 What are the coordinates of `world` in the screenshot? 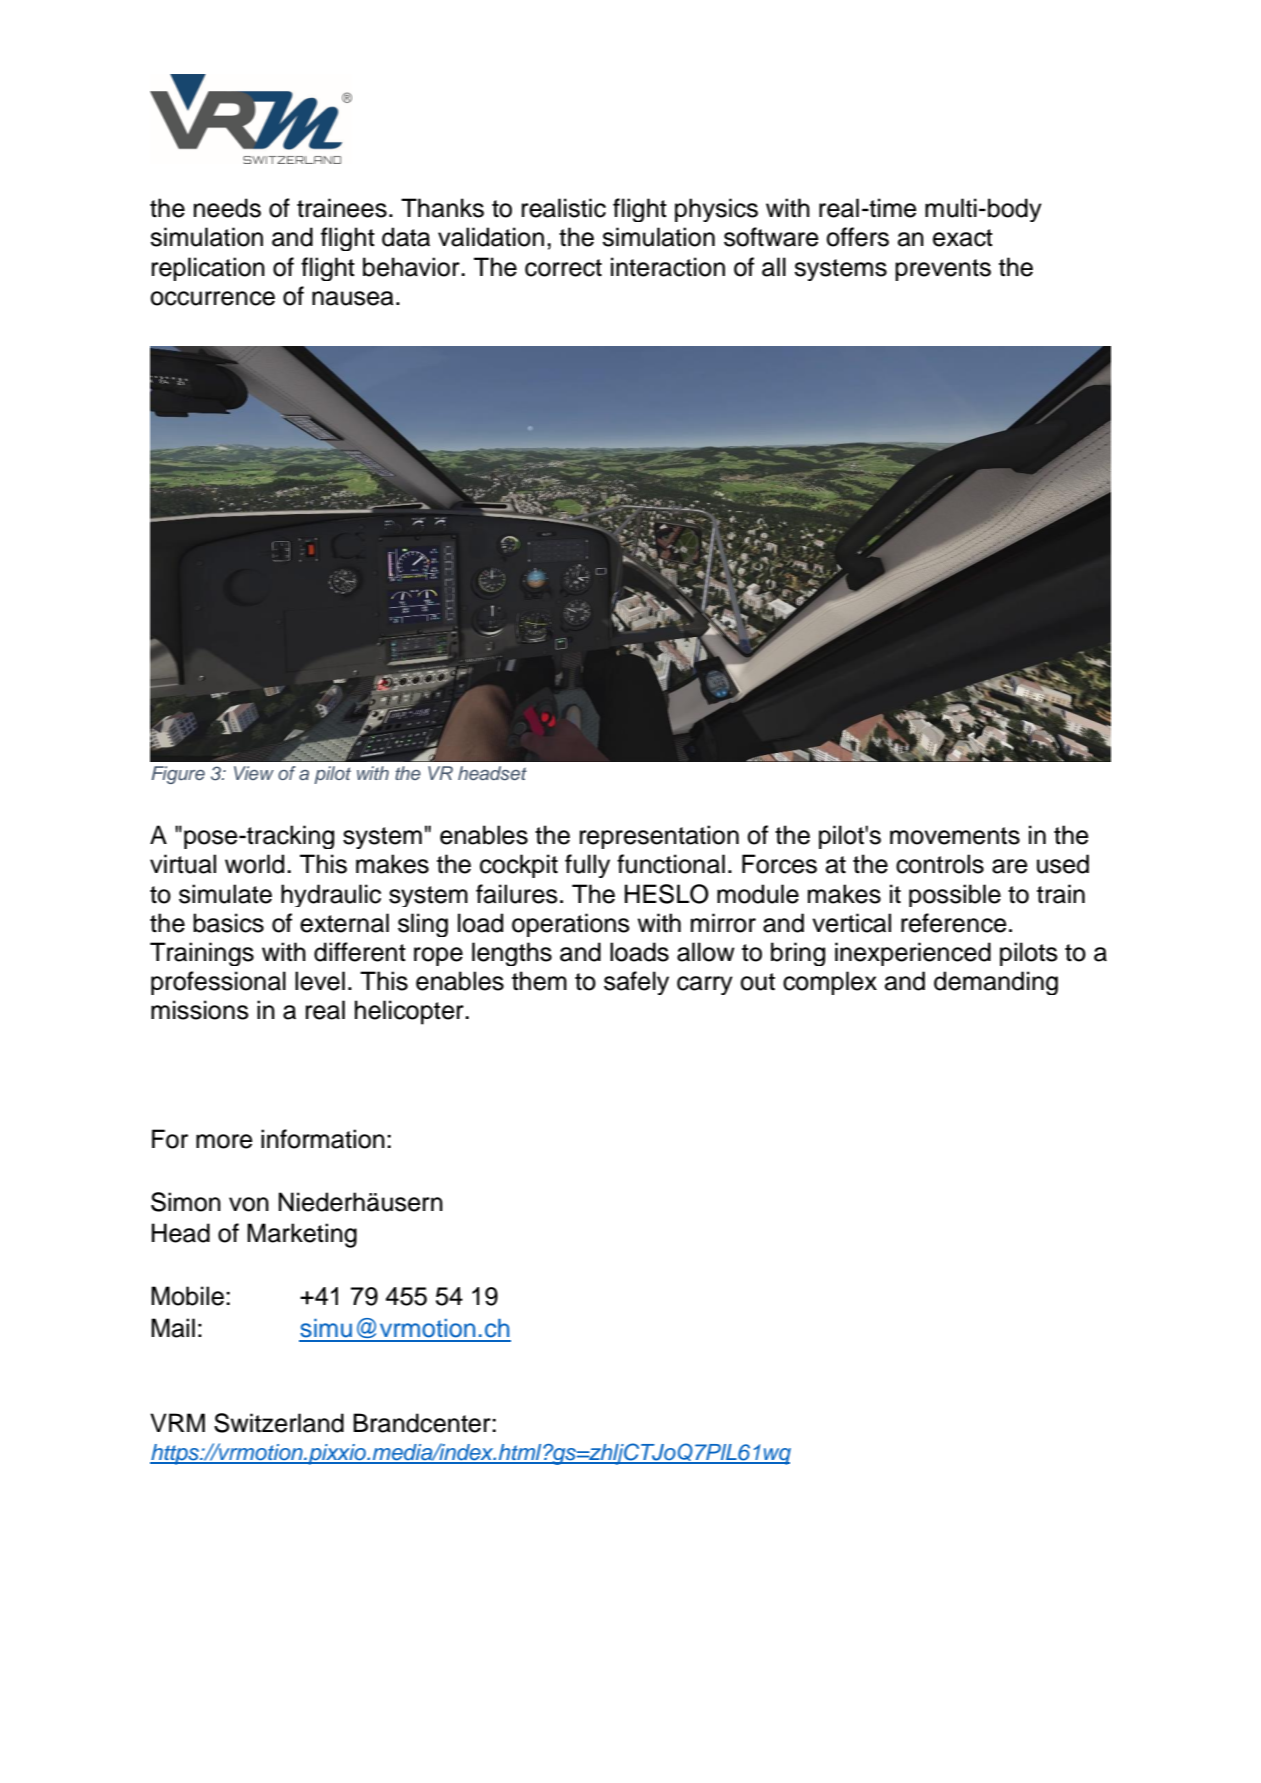 It's located at (254, 864).
